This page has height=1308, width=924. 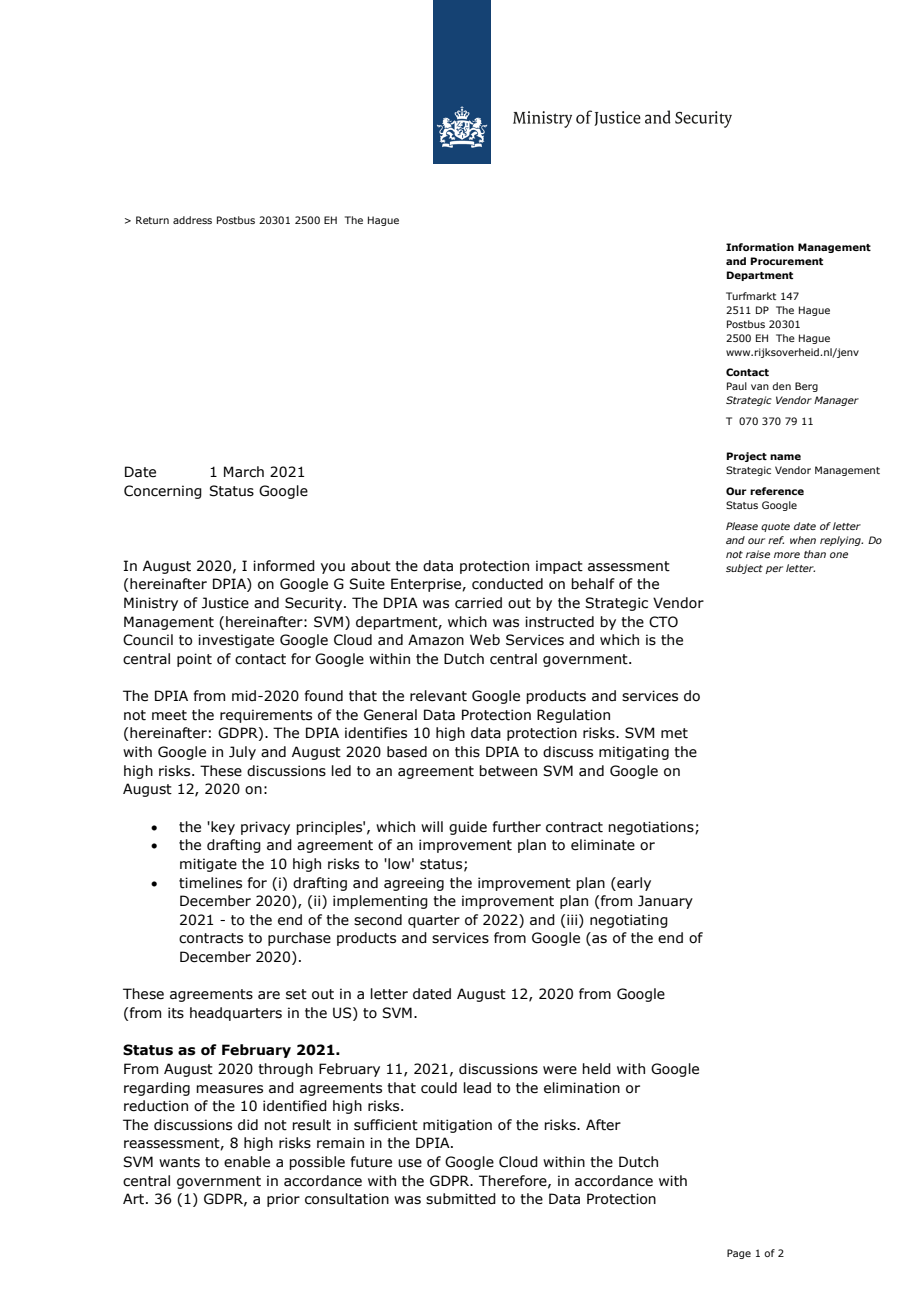 I want to click on address, so click(x=192, y=220).
